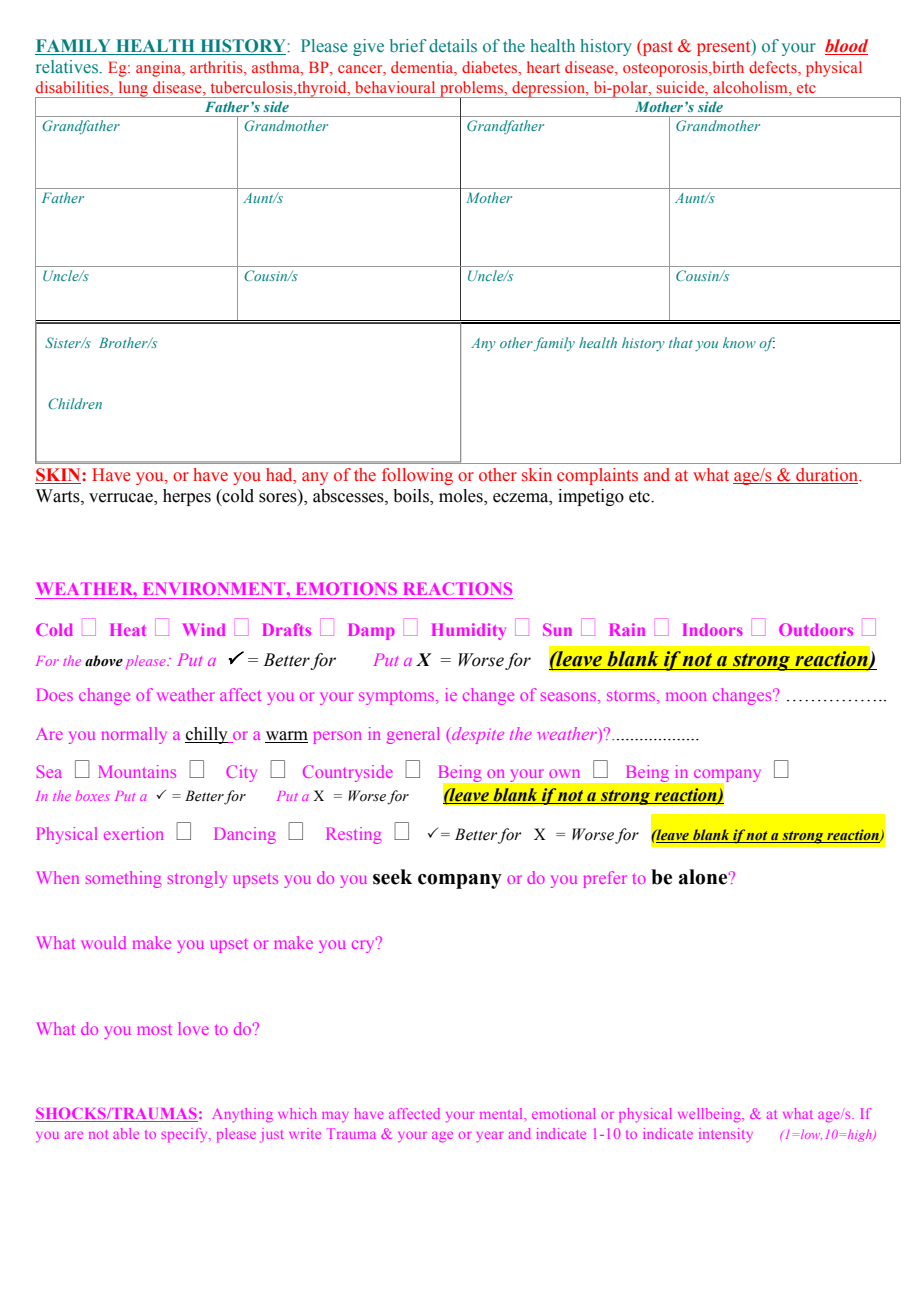 This screenshot has height=1308, width=924. I want to click on duration, so click(827, 476).
